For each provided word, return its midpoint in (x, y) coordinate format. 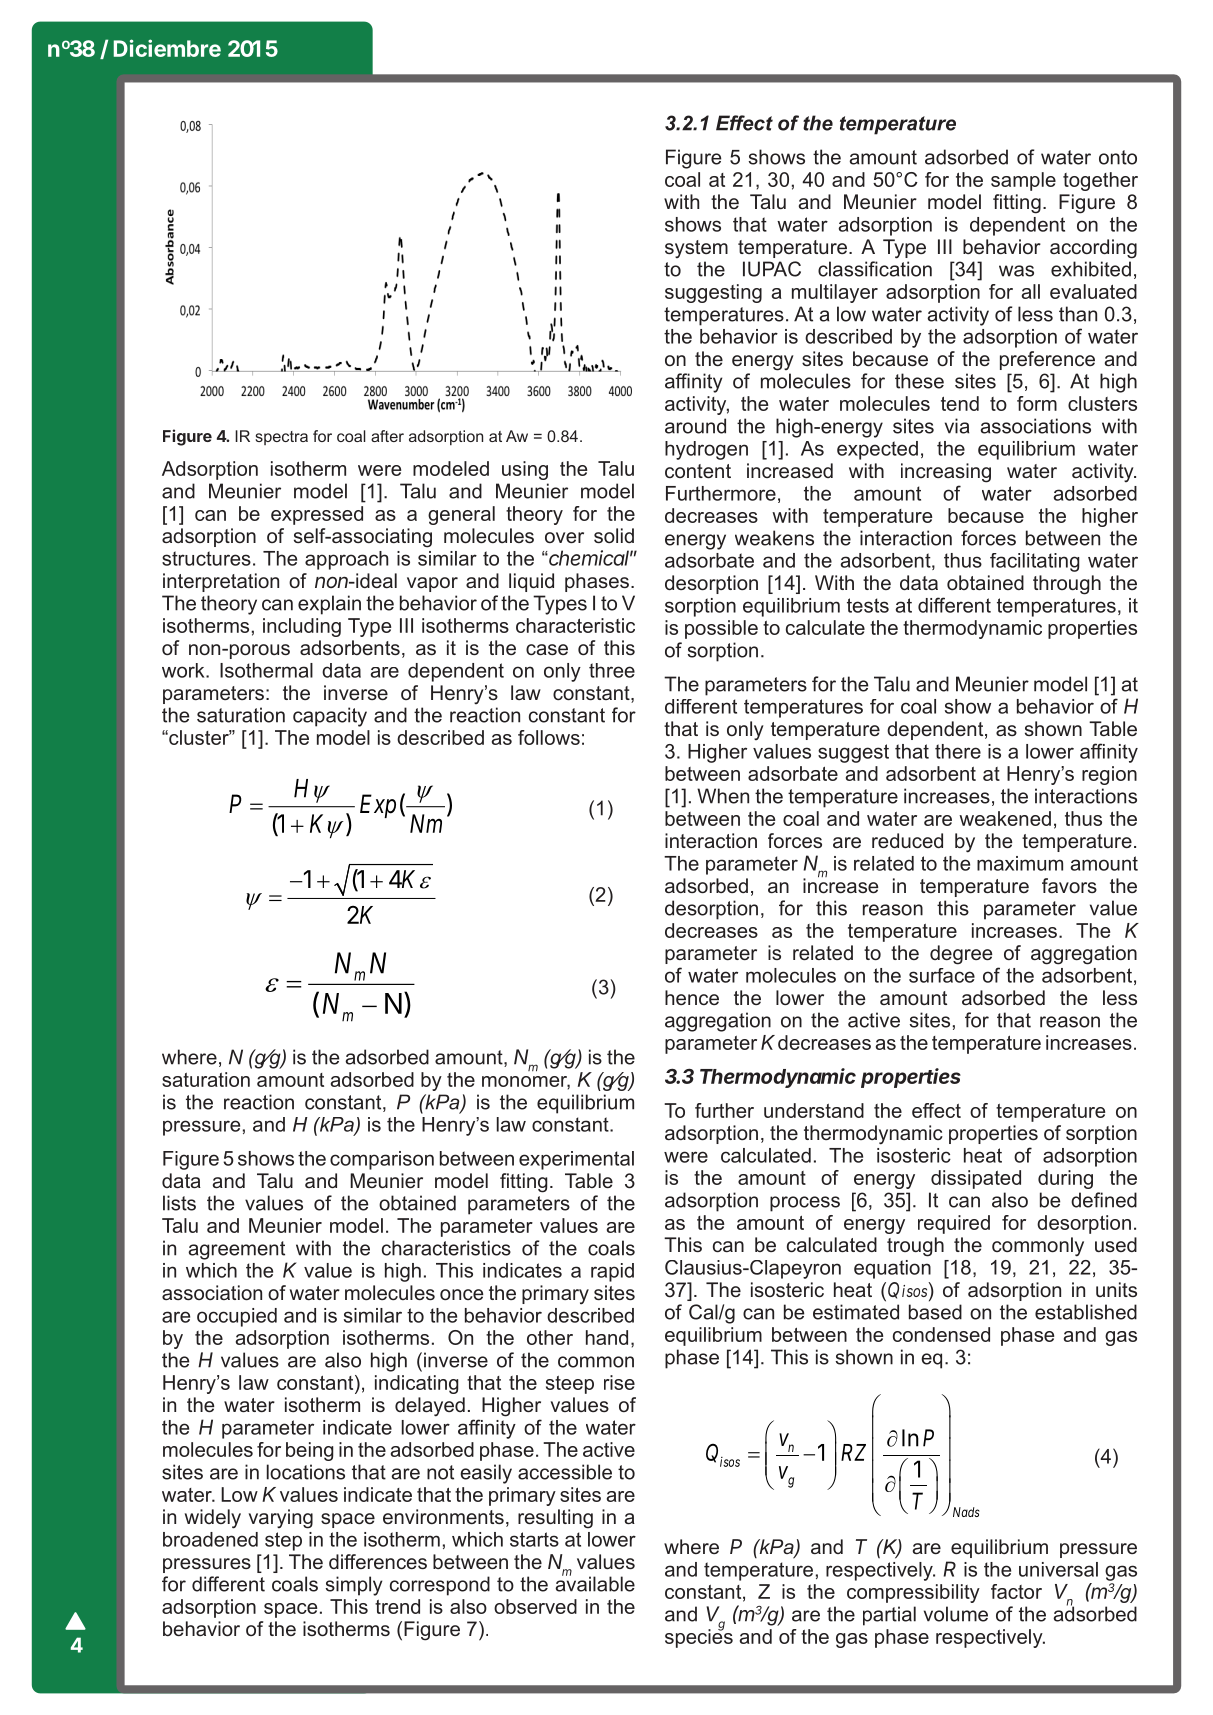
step (283, 1541)
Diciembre (167, 48)
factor (1016, 1591)
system (696, 249)
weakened (1005, 818)
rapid (612, 1272)
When (723, 796)
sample (1023, 181)
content (698, 471)
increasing (946, 473)
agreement (236, 1250)
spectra (281, 438)
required (954, 1224)
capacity (330, 717)
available (595, 1583)
